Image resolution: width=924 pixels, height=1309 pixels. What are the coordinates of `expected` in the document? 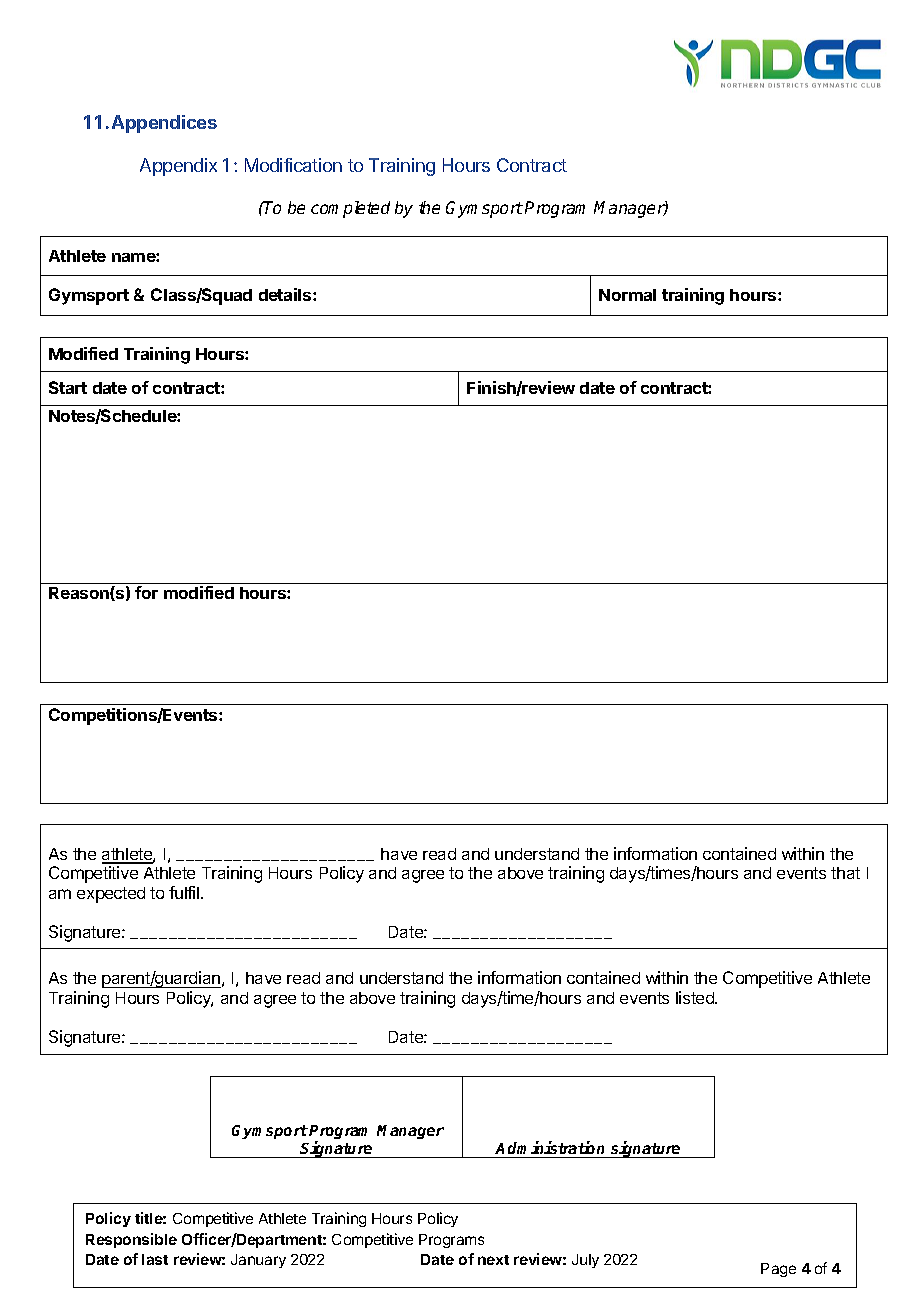 It's located at (111, 895).
